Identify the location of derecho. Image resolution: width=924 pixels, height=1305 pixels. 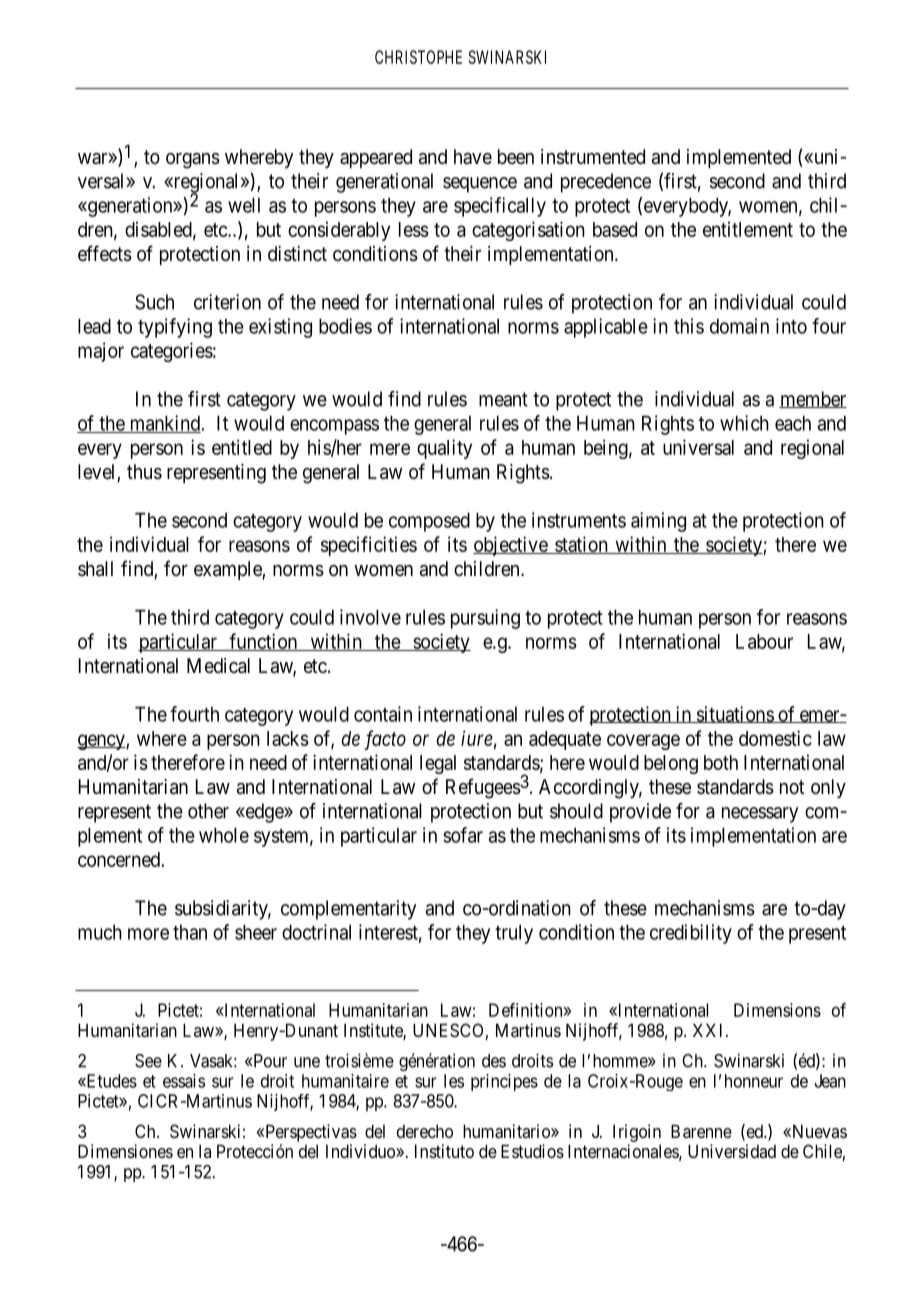
(425, 1131).
